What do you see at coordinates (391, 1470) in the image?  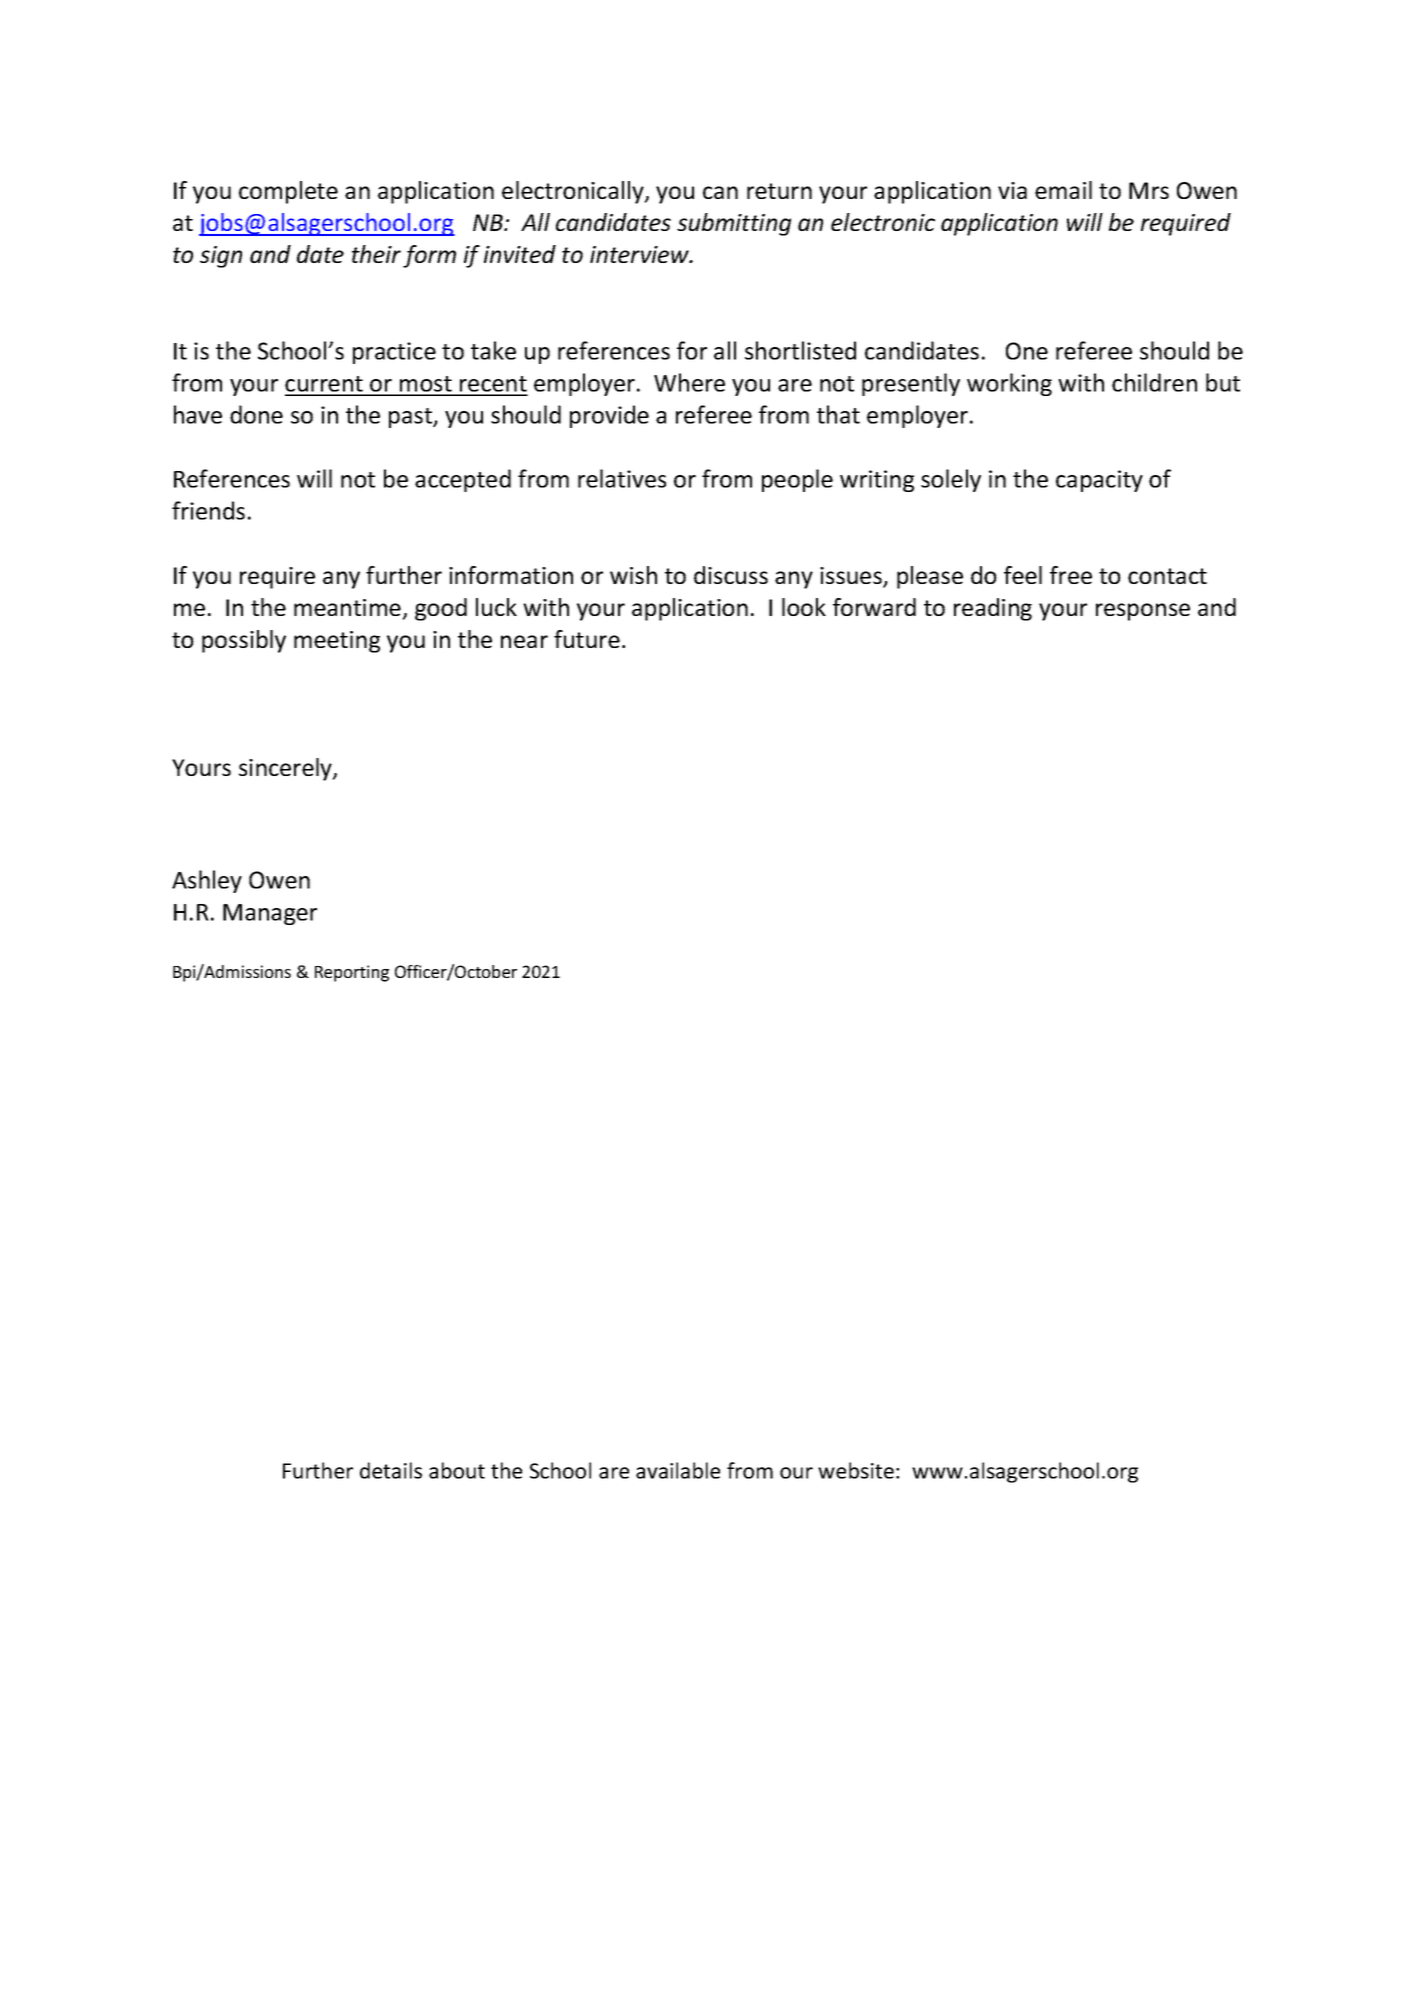 I see `details` at bounding box center [391, 1470].
